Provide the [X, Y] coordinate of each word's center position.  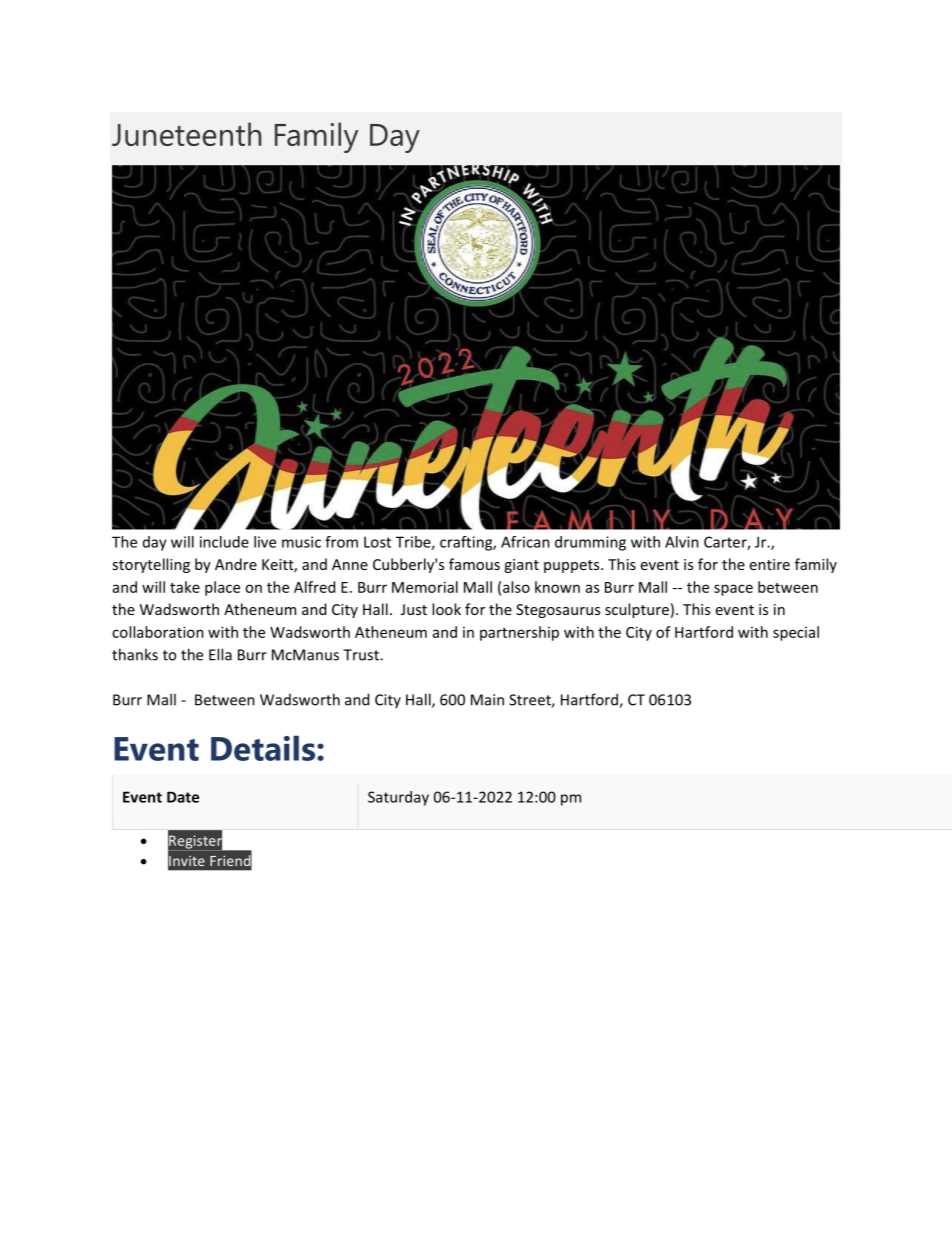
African [525, 542]
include [224, 542]
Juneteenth [186, 134]
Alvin [682, 542]
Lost [377, 542]
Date [183, 797]
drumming [590, 543]
